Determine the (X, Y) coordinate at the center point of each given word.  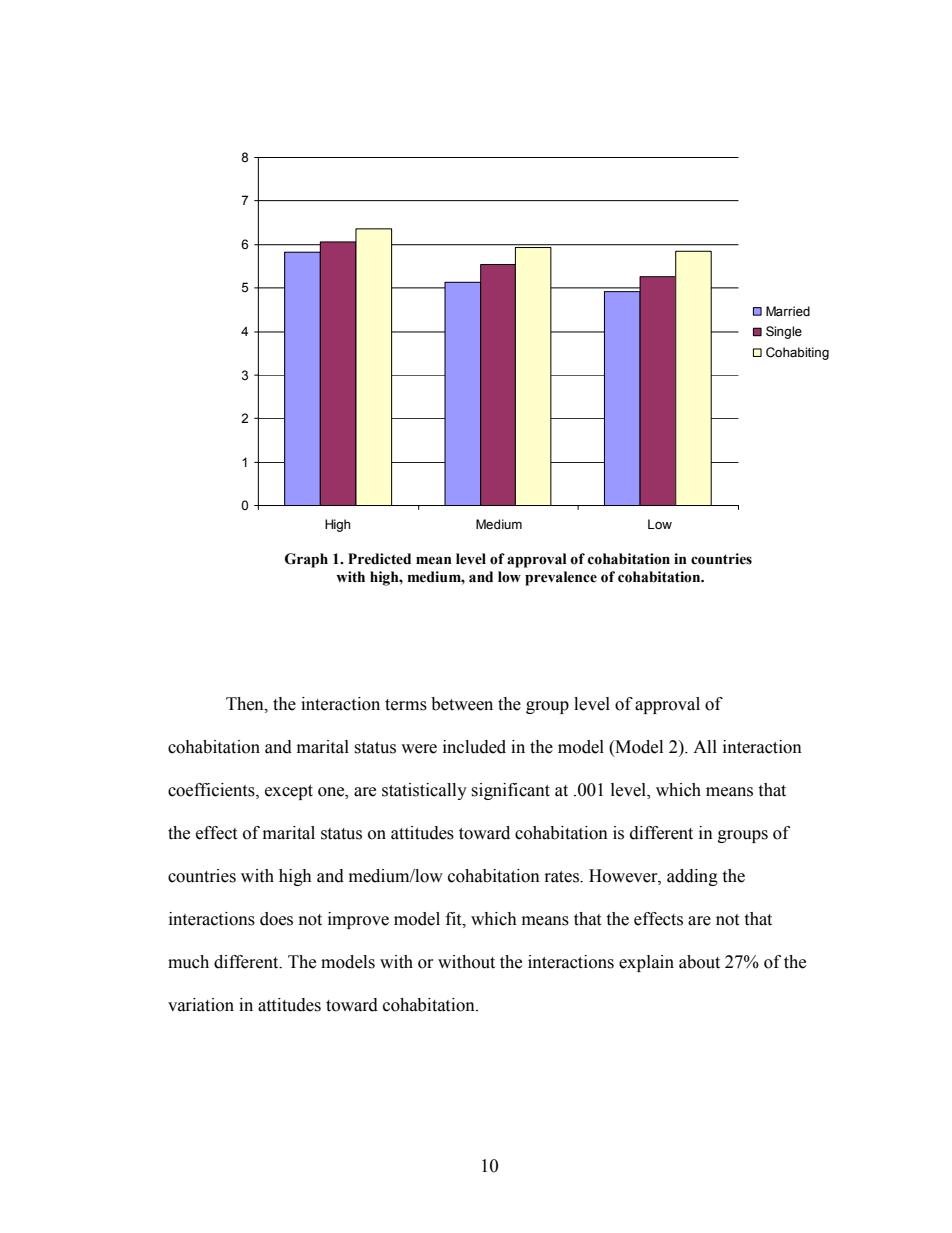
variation (201, 1005)
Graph (306, 560)
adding (692, 877)
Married (788, 311)
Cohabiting (797, 353)
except (289, 792)
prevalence (561, 578)
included (474, 747)
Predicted (379, 559)
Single (784, 332)
